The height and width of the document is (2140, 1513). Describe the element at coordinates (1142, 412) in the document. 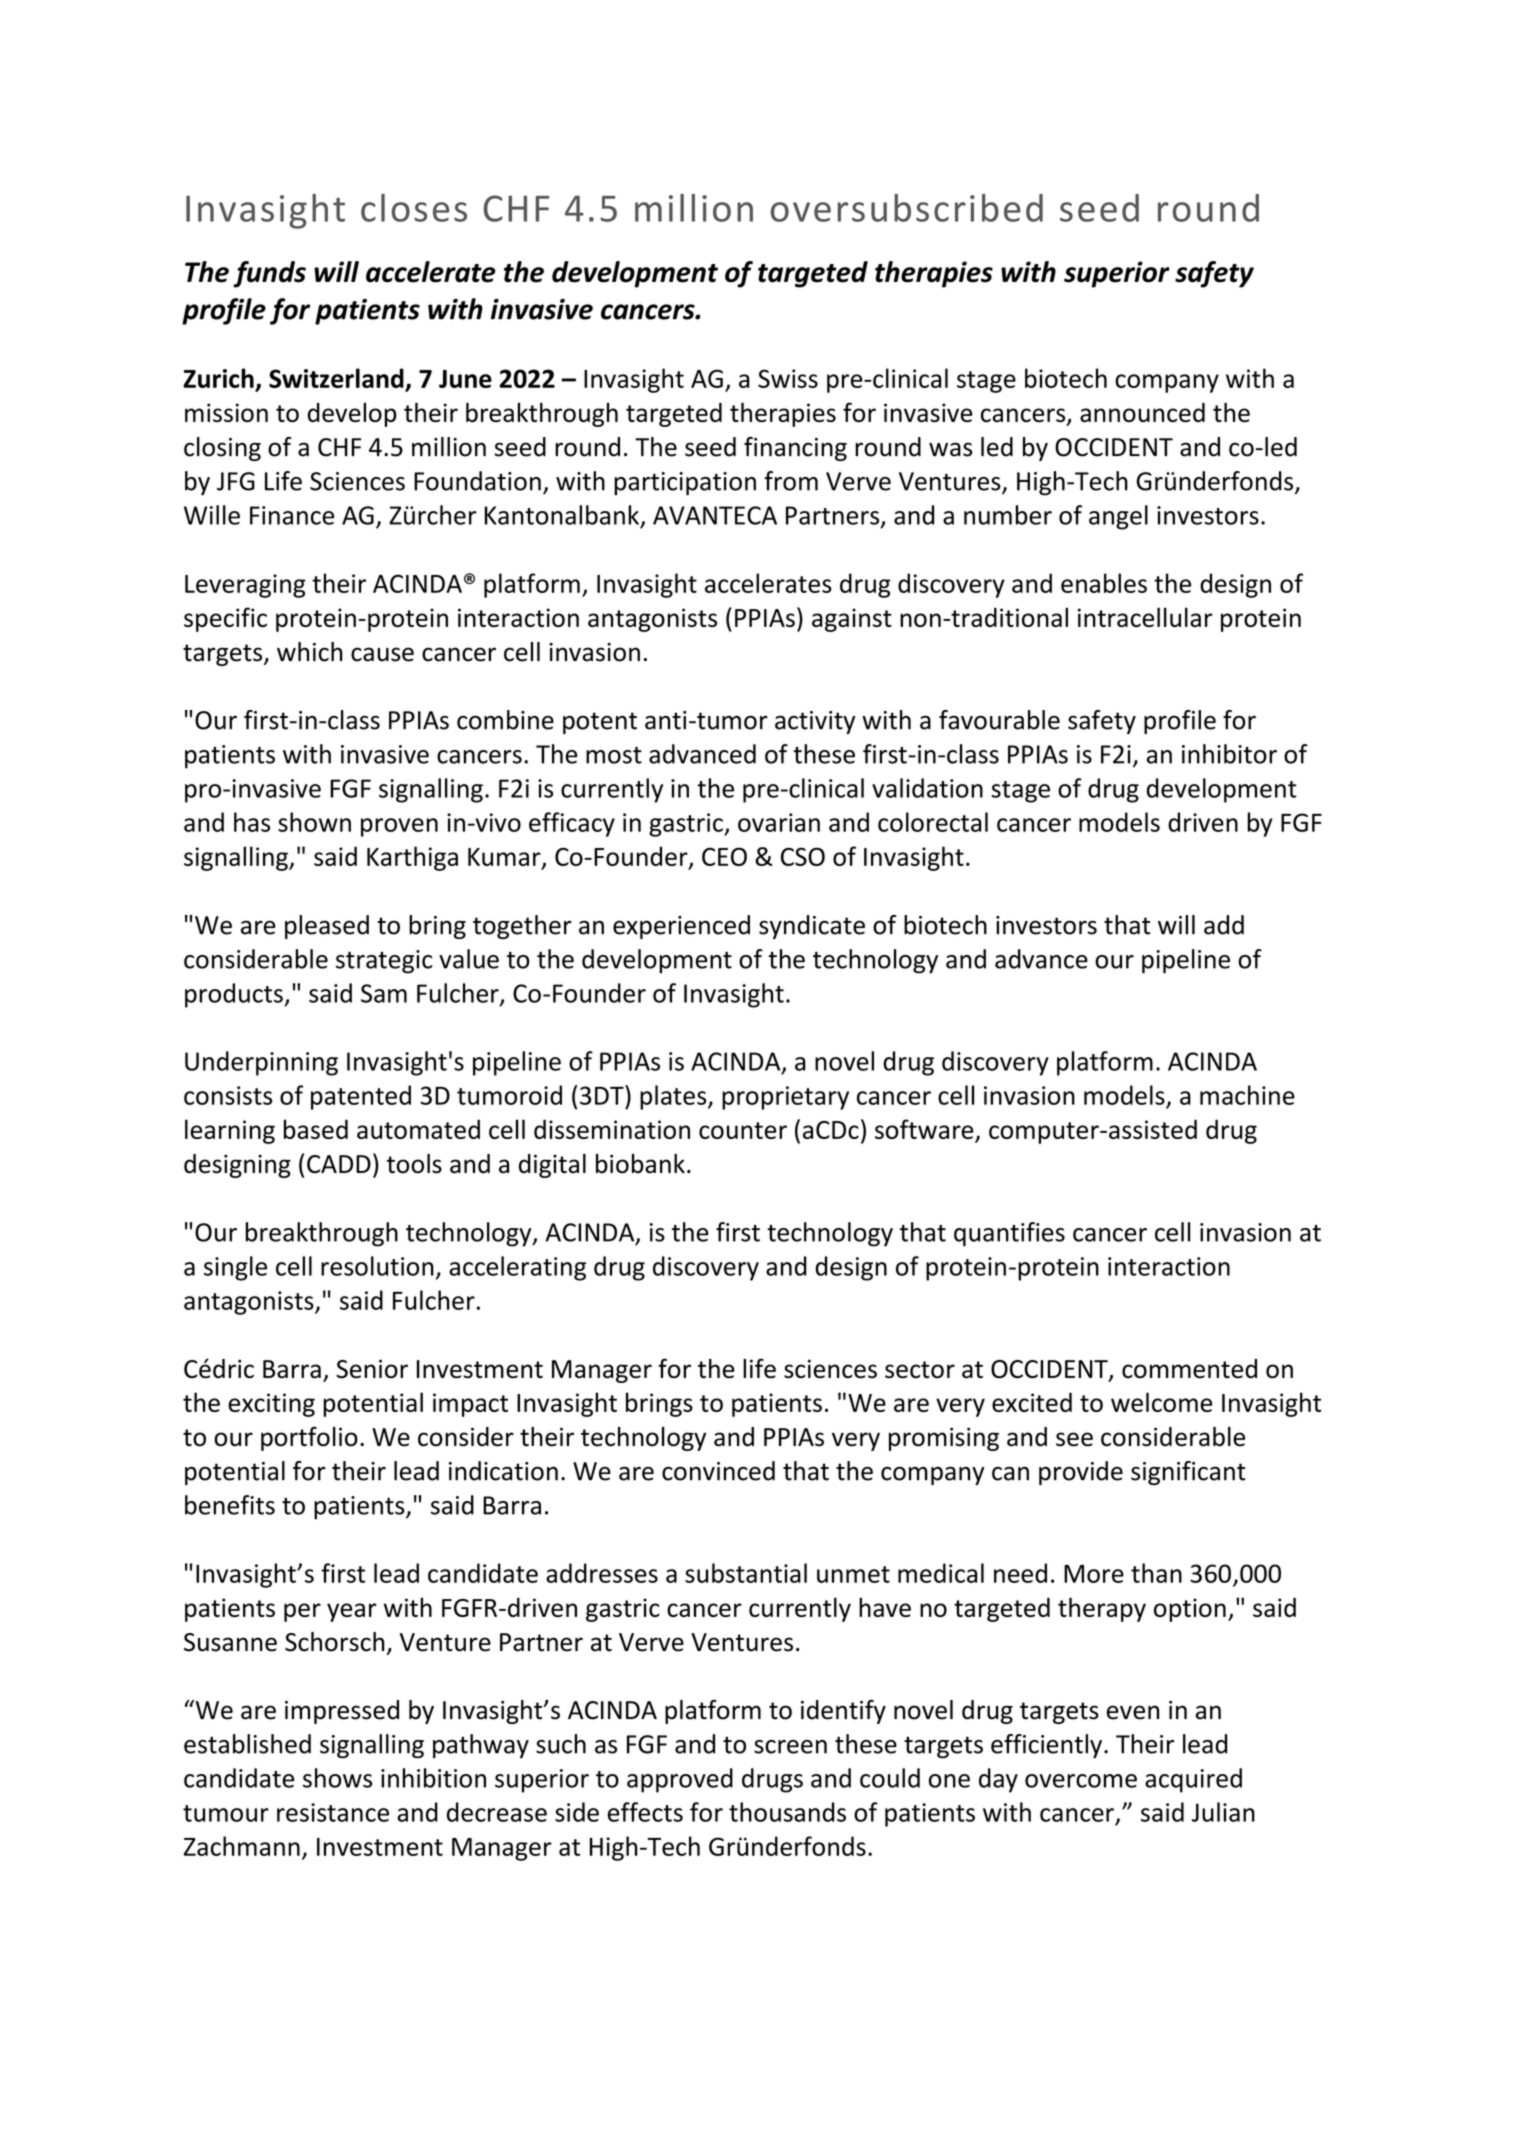

I see `announced` at that location.
